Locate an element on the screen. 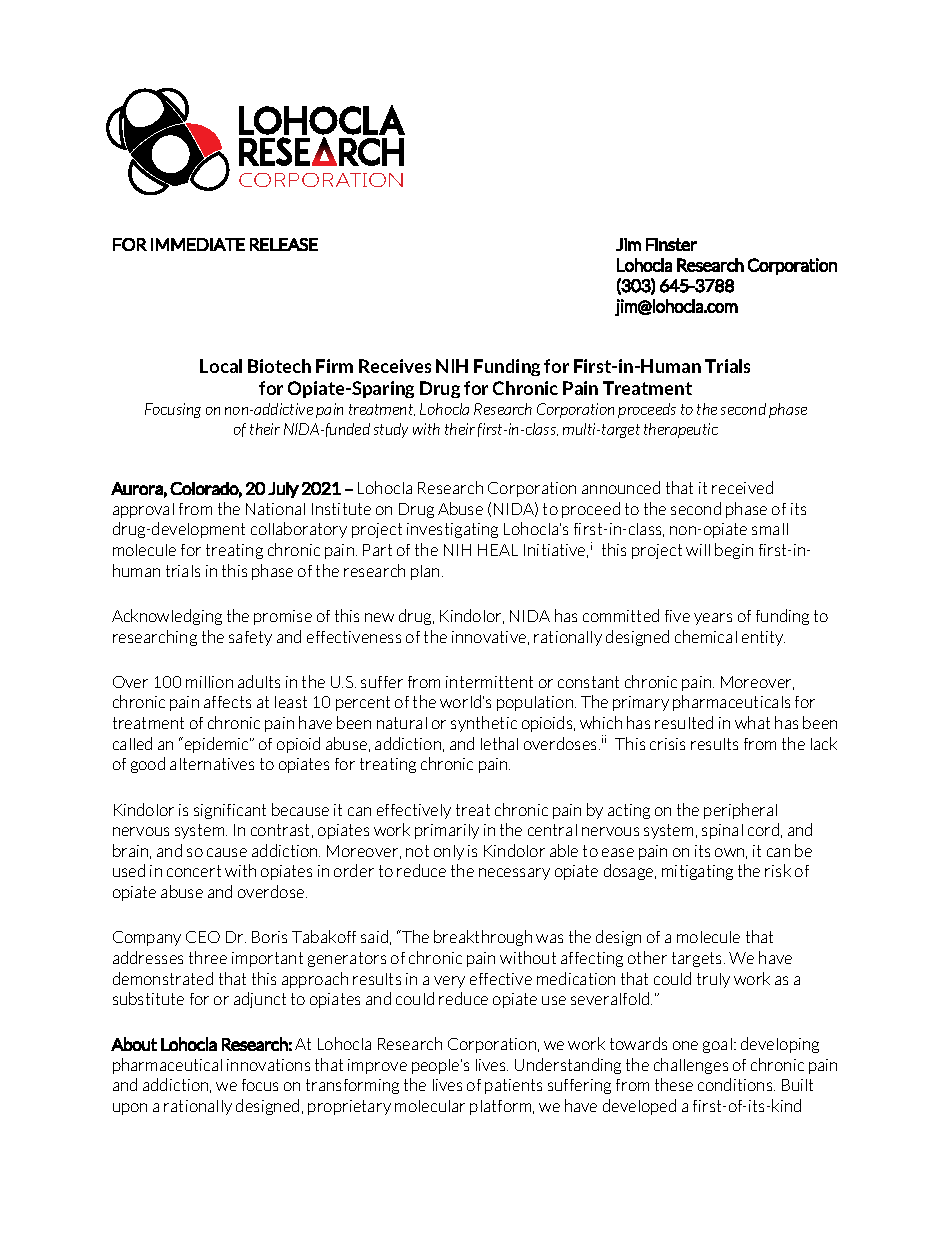 The image size is (952, 1233). HEAL is located at coordinates (498, 550).
